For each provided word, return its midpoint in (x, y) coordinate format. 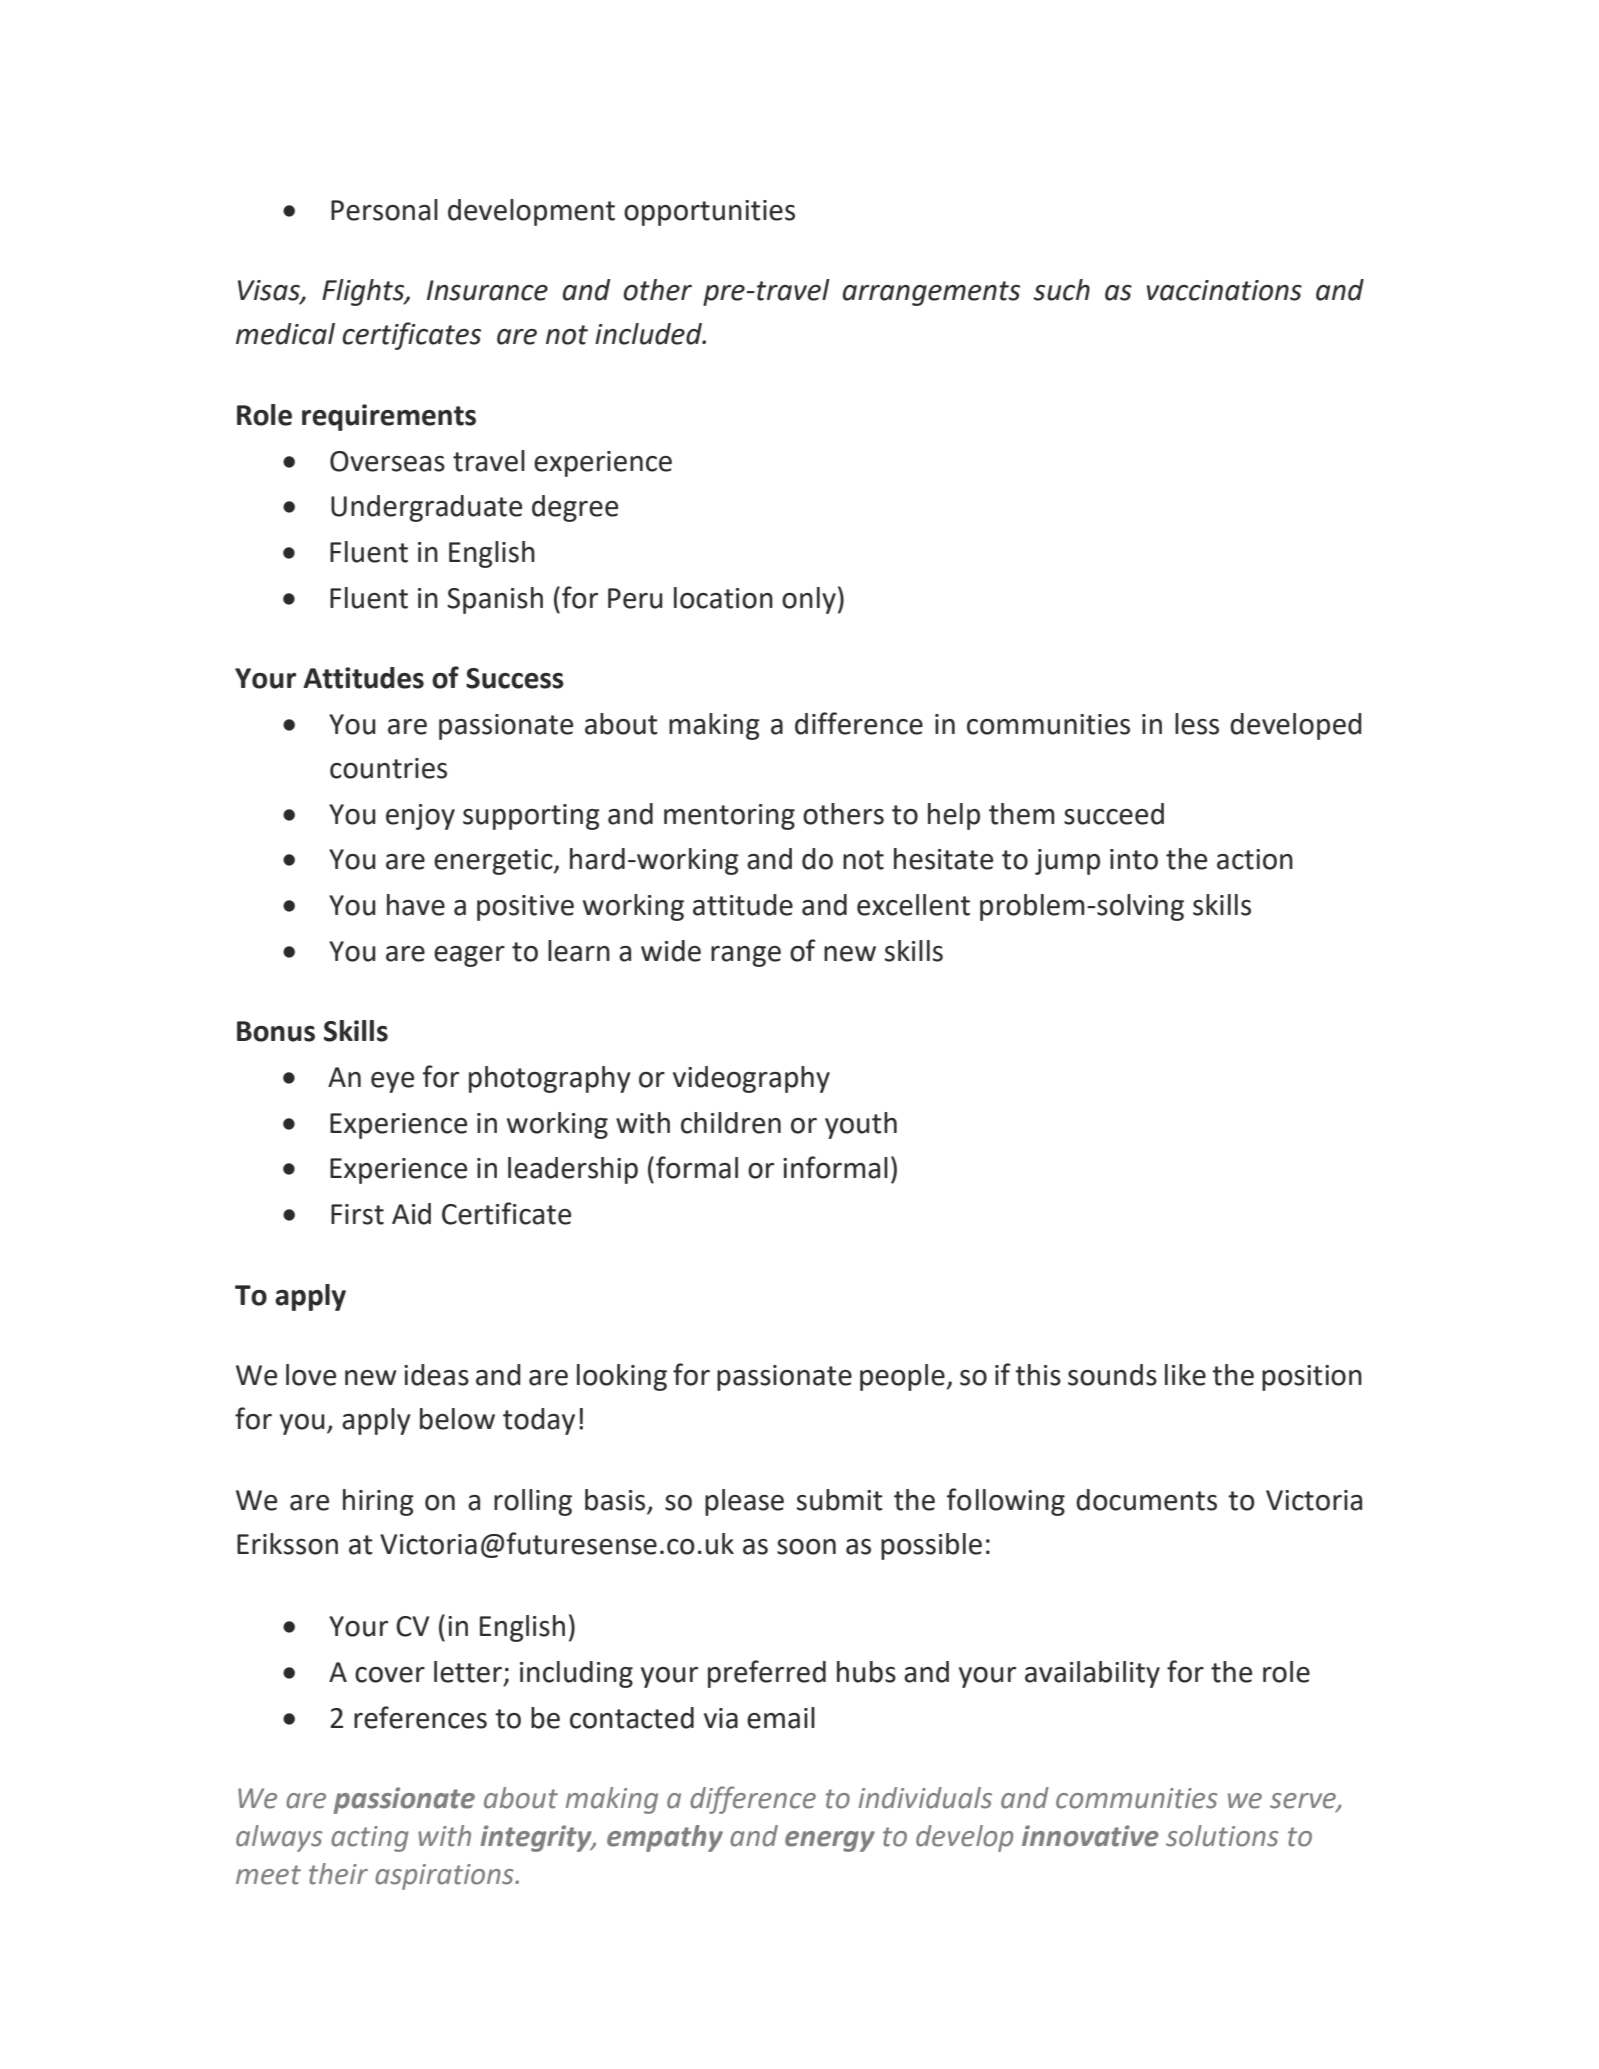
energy (830, 1841)
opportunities (709, 213)
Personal (384, 210)
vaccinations (1224, 290)
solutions (1222, 1836)
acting (370, 1839)
